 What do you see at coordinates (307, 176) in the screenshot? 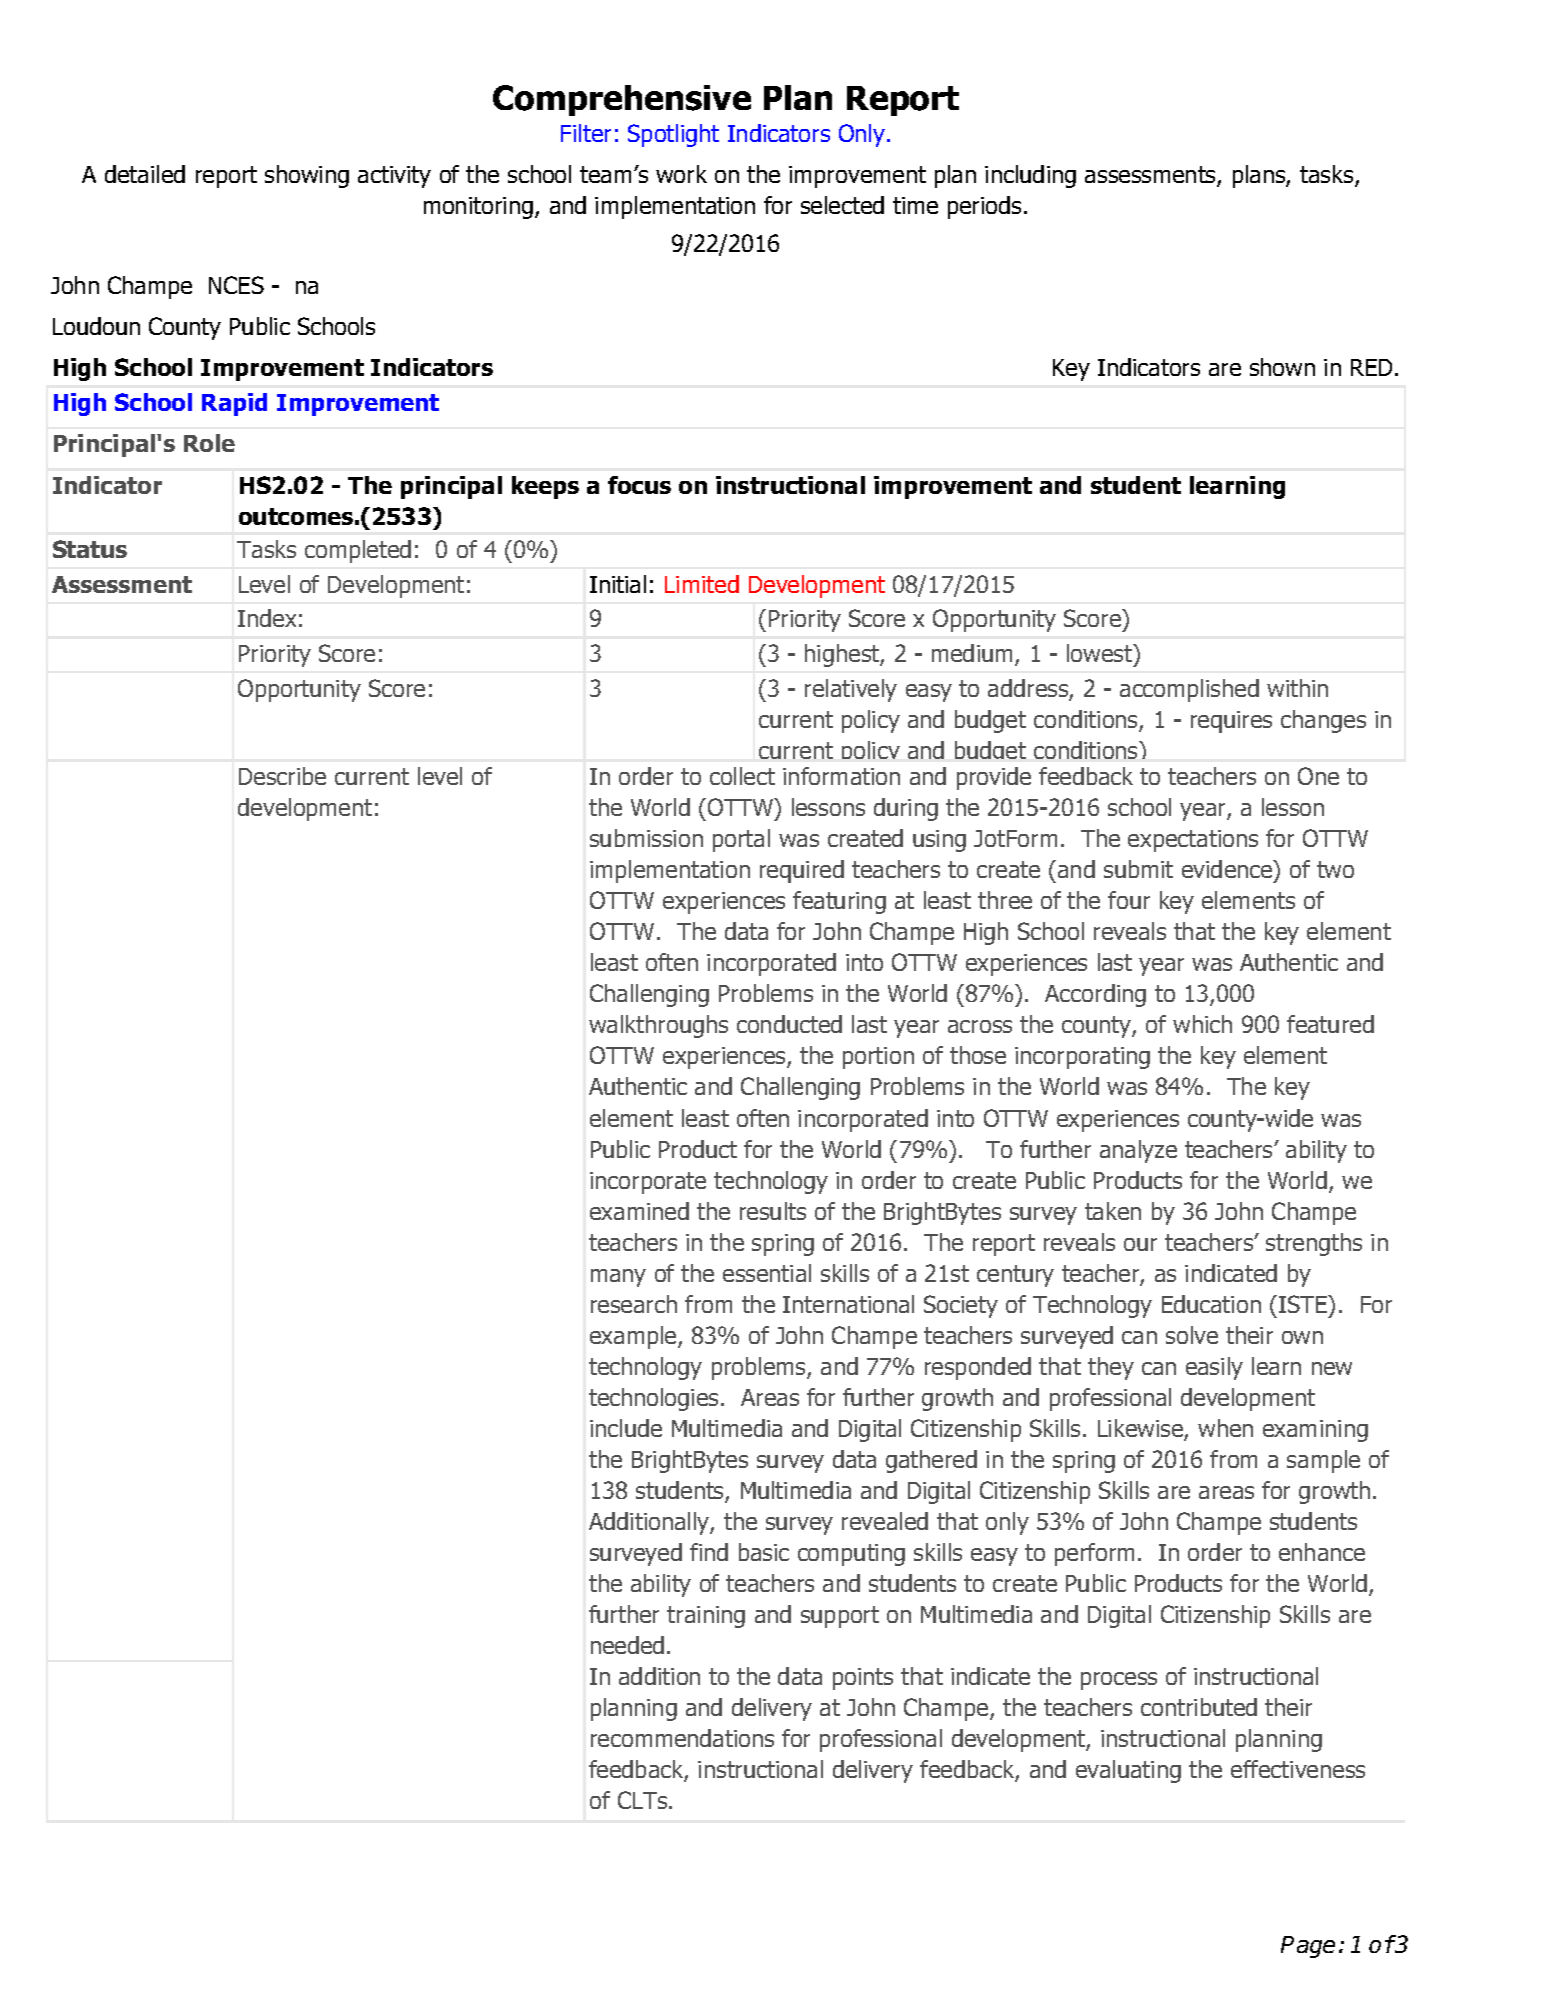
I see `showing` at bounding box center [307, 176].
